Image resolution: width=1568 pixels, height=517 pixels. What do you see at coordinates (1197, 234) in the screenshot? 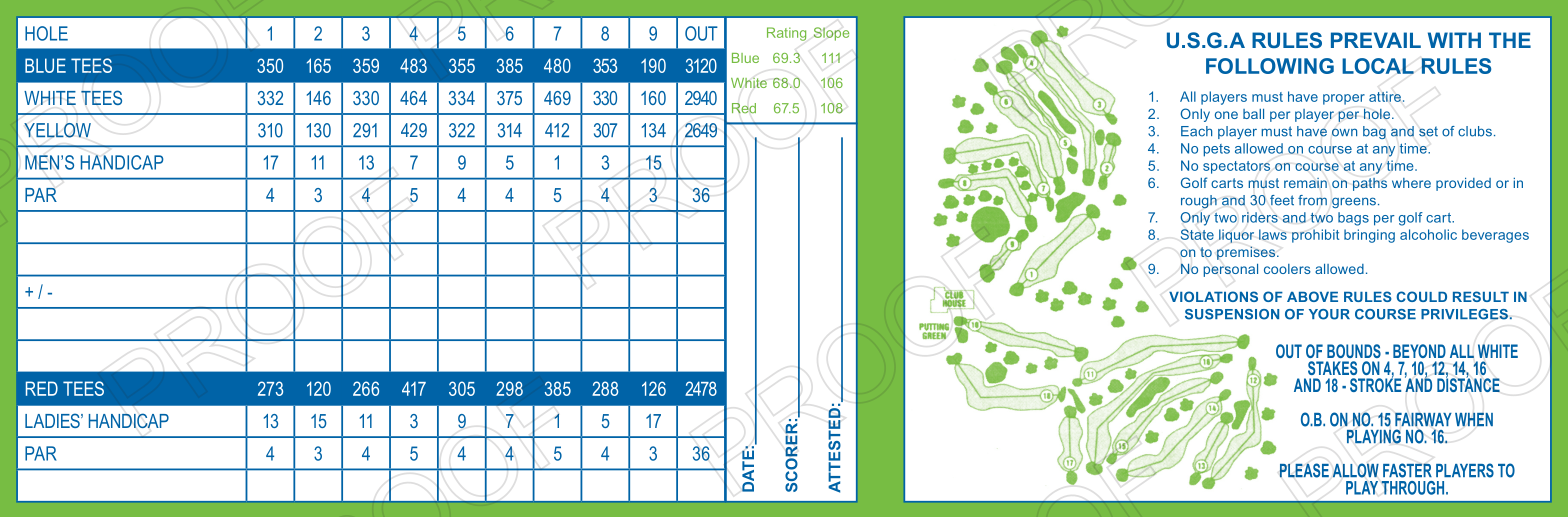
I see `State` at bounding box center [1197, 234].
